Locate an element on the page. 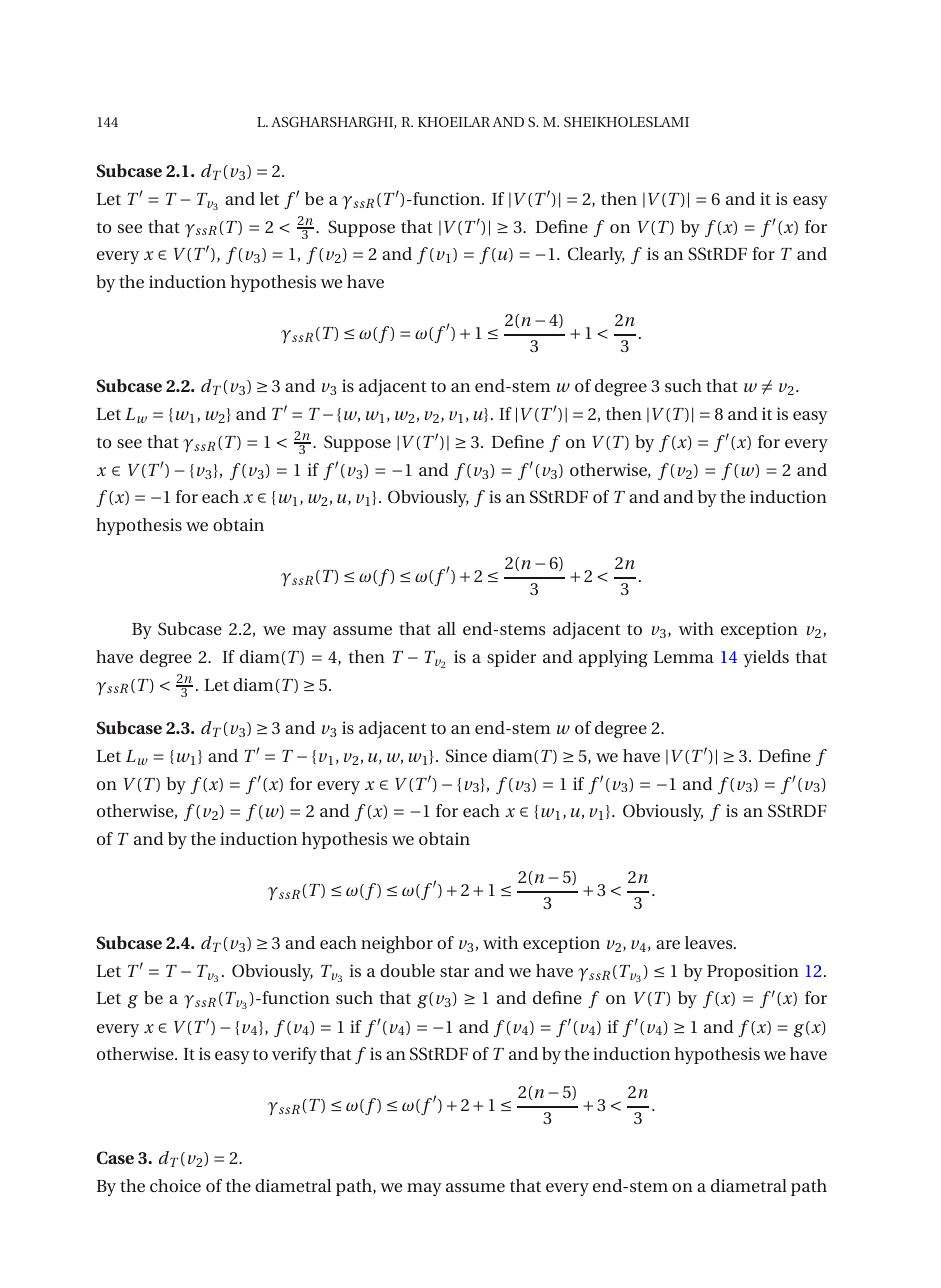 The width and height of the page is (941, 1288). Since is located at coordinates (466, 756).
